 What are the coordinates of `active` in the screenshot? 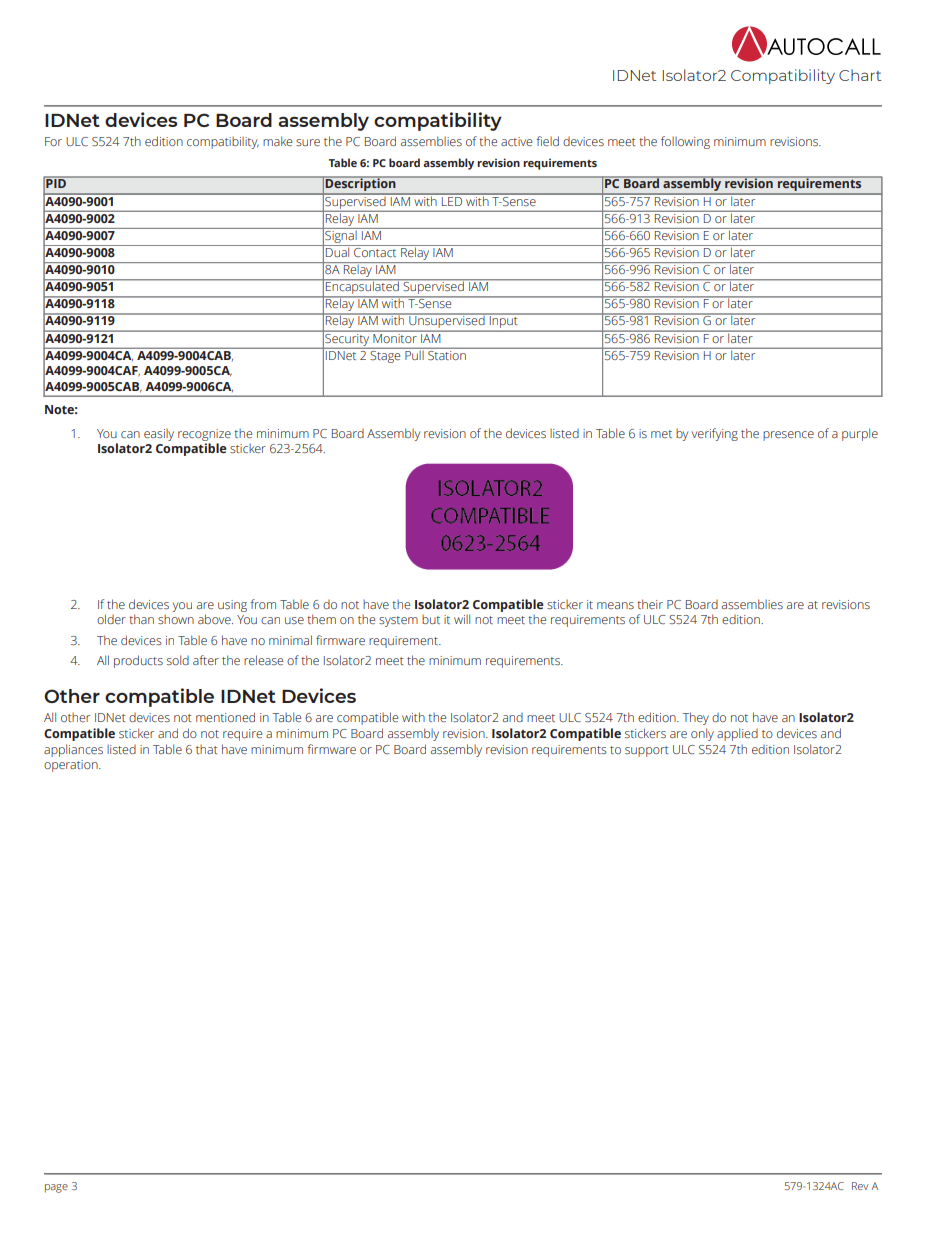 It's located at (516, 141).
